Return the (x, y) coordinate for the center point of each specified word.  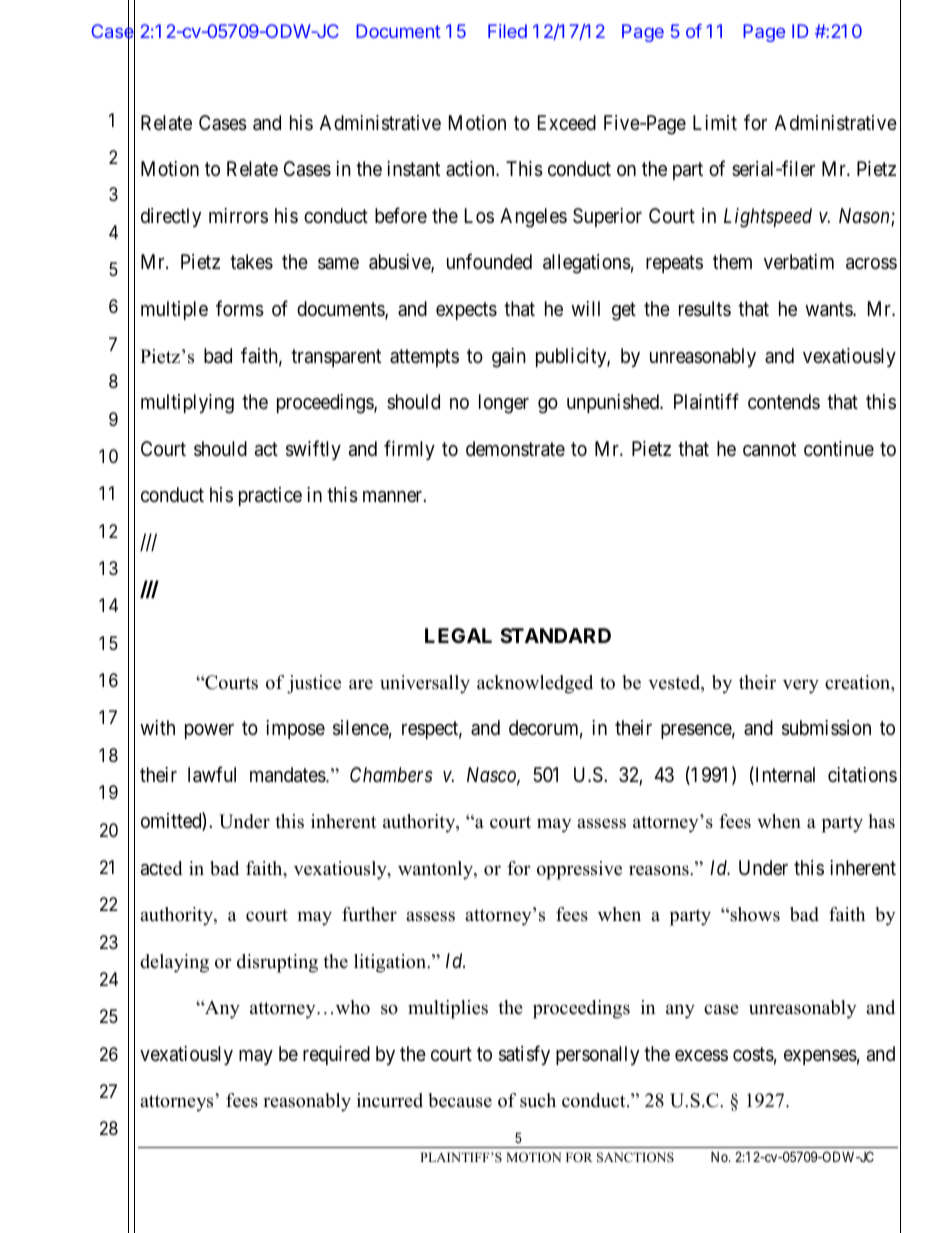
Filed (507, 31)
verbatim (799, 262)
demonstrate (515, 449)
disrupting (277, 963)
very (801, 686)
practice (270, 496)
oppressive (579, 870)
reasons (660, 870)
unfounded (489, 261)
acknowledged (535, 684)
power (209, 731)
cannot (769, 449)
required (336, 1055)
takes (251, 262)
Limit (715, 122)
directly (171, 217)
